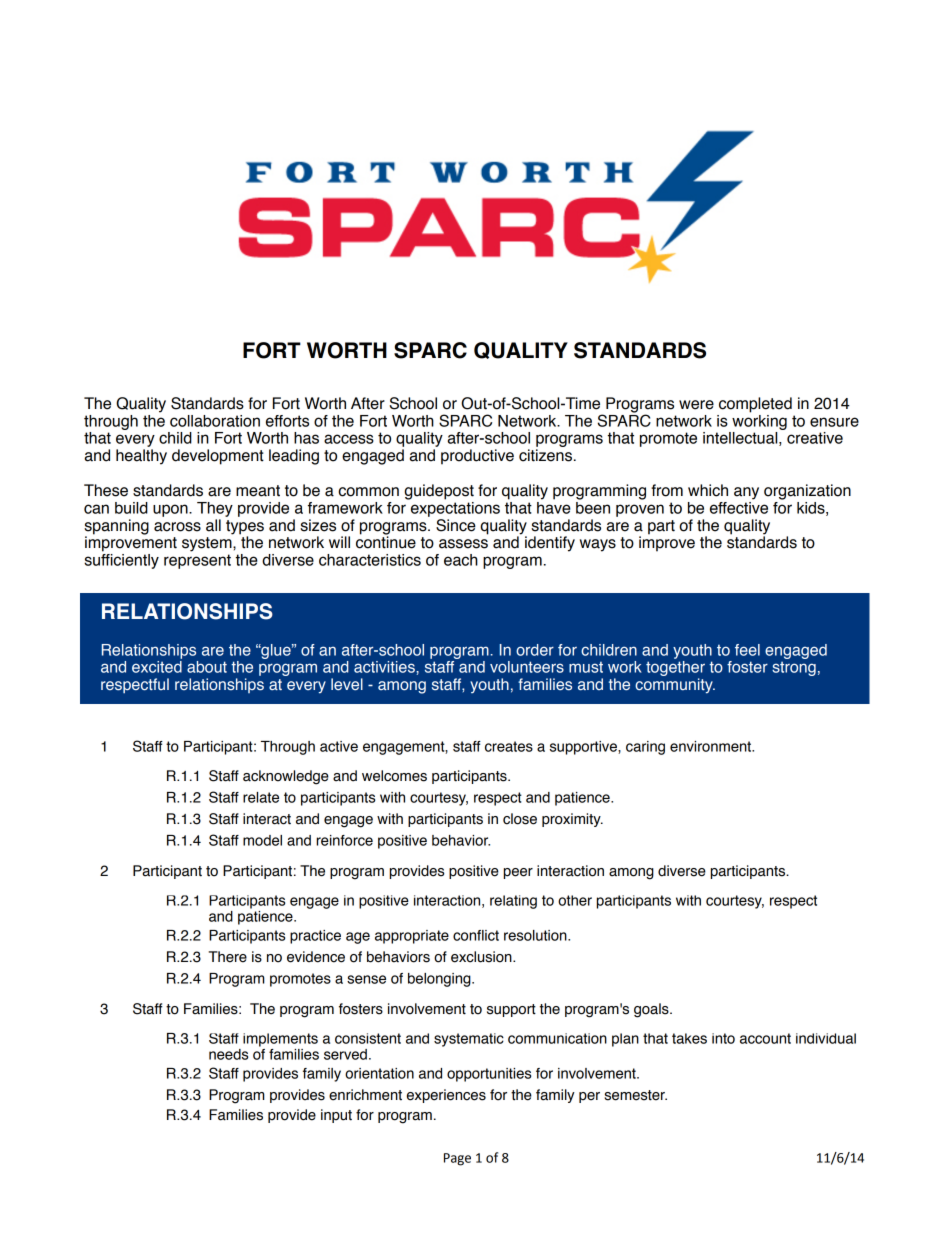 This document has height=1233, width=952. Describe the element at coordinates (477, 457) in the document. I see `productive` at that location.
